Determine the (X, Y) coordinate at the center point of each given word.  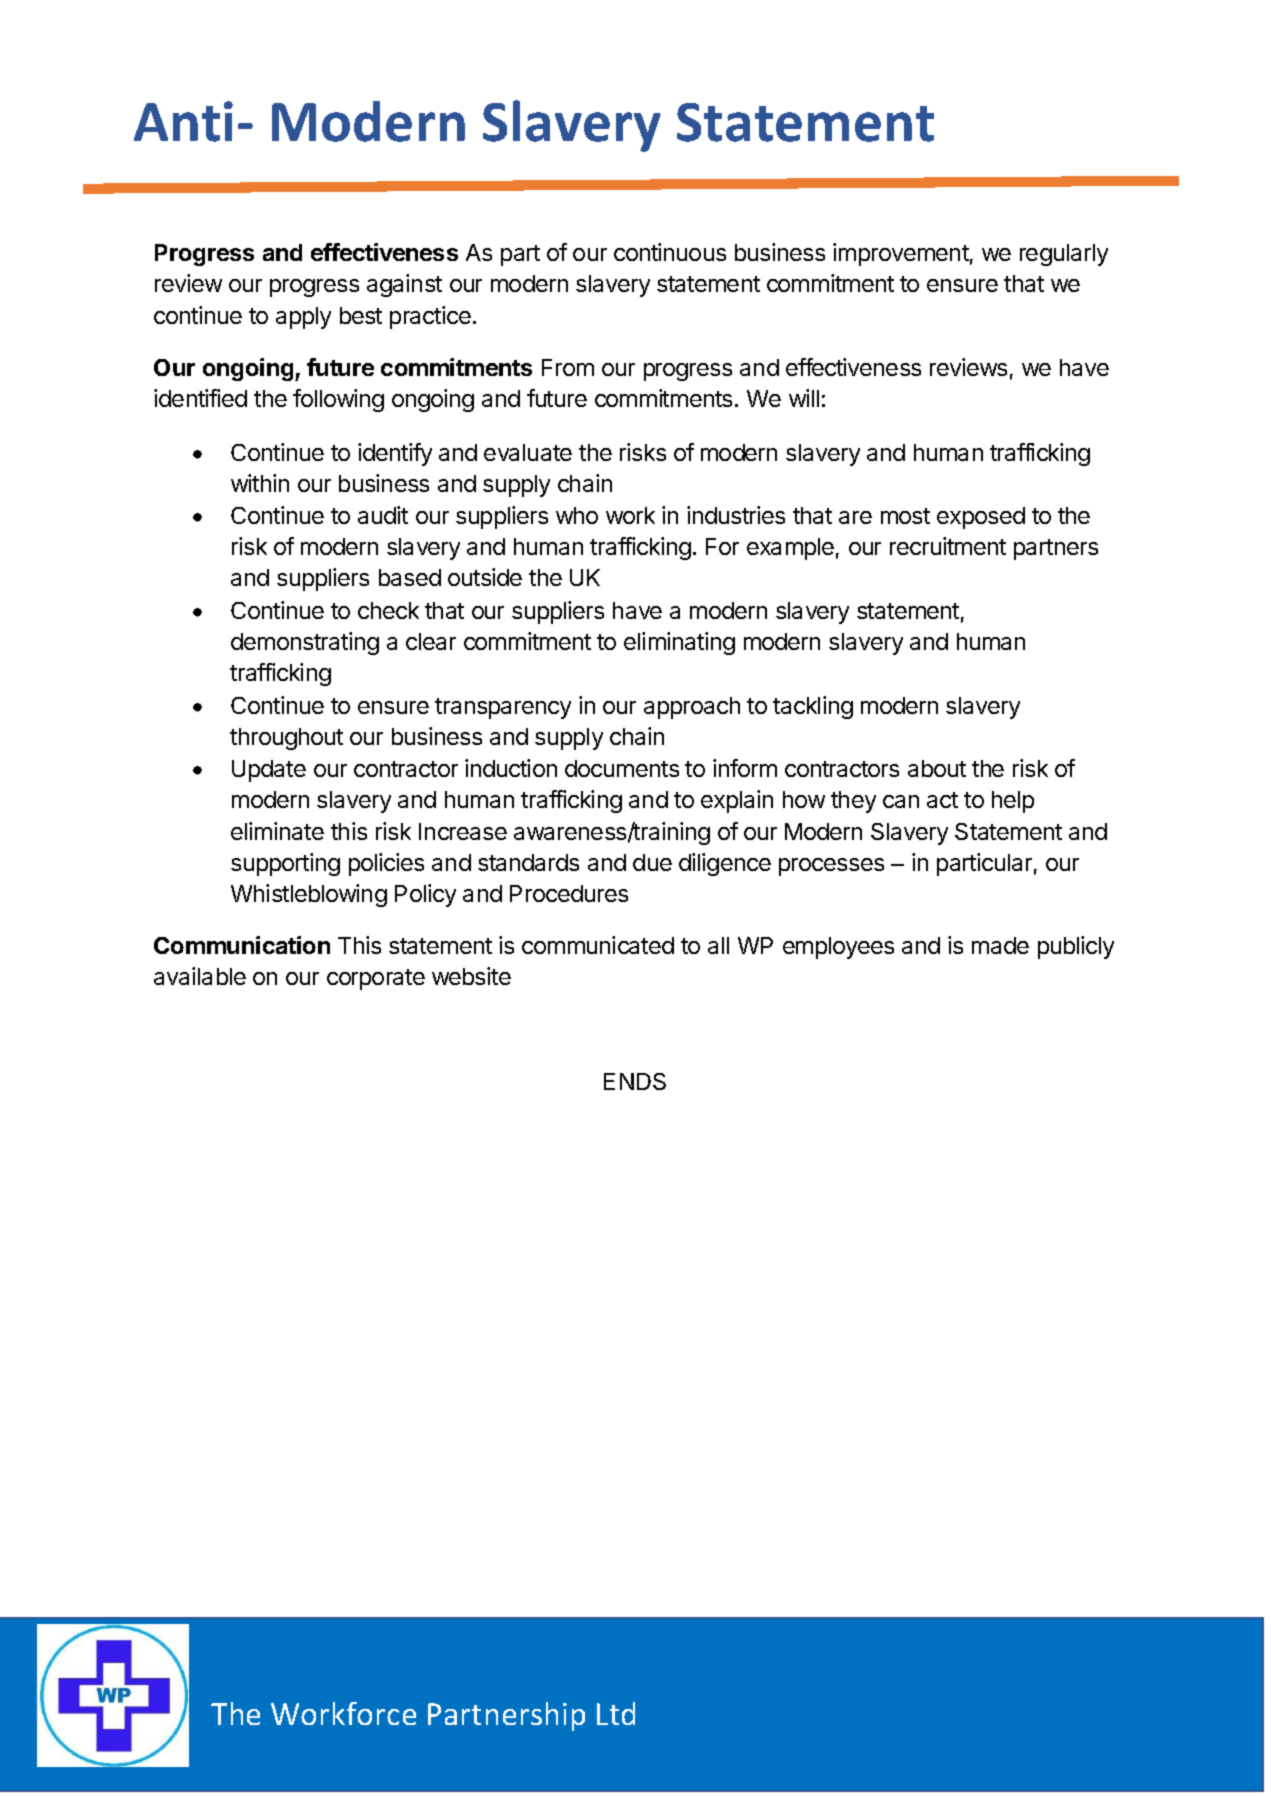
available (200, 976)
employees (838, 948)
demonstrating (305, 643)
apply (303, 318)
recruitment (948, 546)
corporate (376, 979)
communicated (598, 945)
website (471, 976)
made (1000, 945)
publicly (1076, 947)
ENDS (635, 1081)
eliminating (679, 643)
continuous (670, 252)
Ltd (616, 1713)
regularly (1064, 255)
